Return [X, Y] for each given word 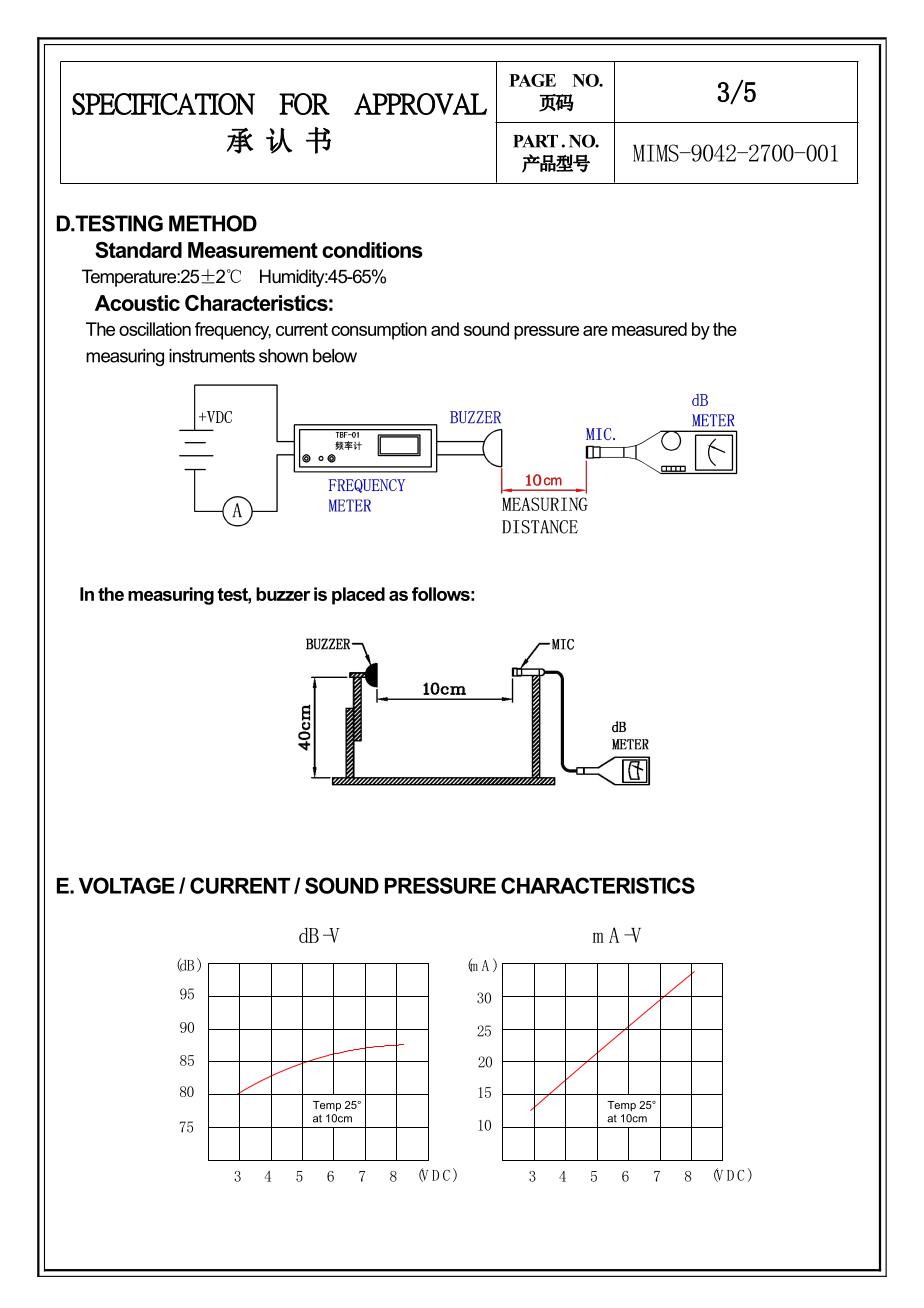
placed [358, 596]
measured [649, 329]
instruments [212, 356]
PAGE [532, 80]
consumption [379, 331]
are [595, 331]
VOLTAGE [127, 885]
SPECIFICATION [163, 104]
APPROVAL [420, 104]
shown [283, 356]
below [335, 356]
